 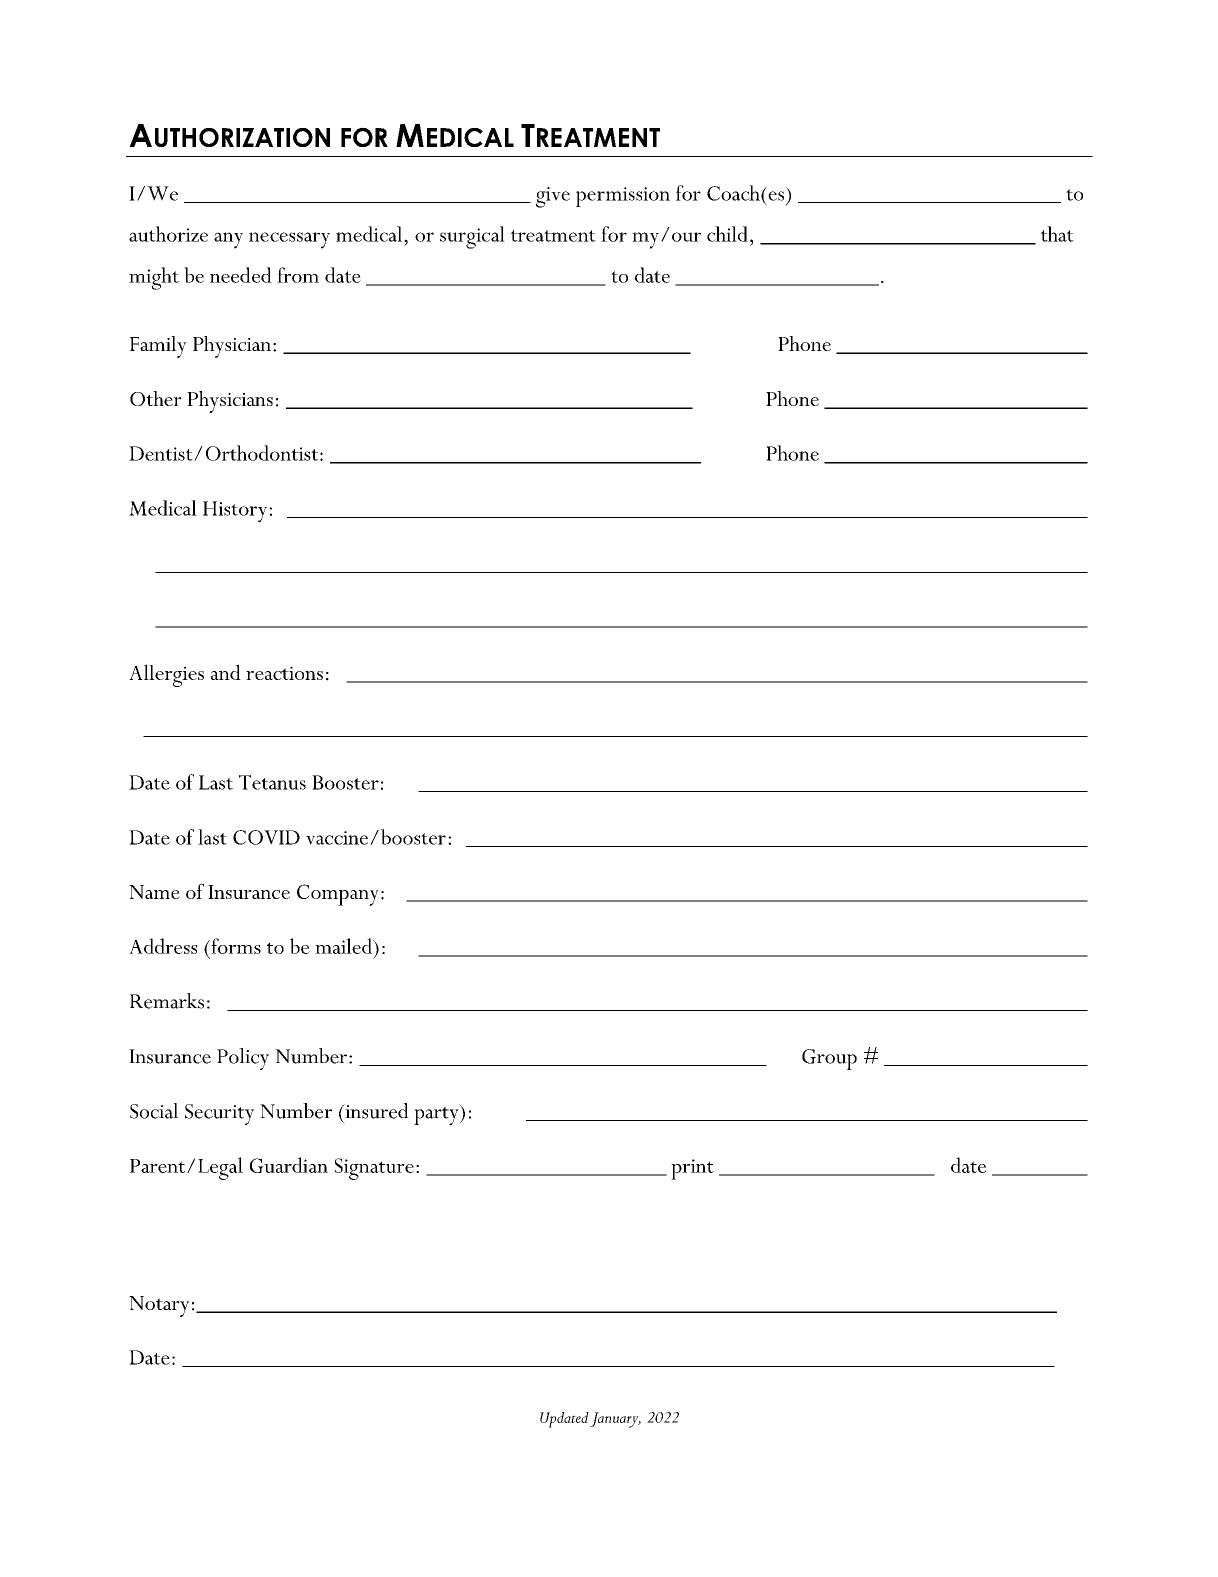 What do you see at coordinates (226, 672) in the page?
I see `and` at bounding box center [226, 672].
